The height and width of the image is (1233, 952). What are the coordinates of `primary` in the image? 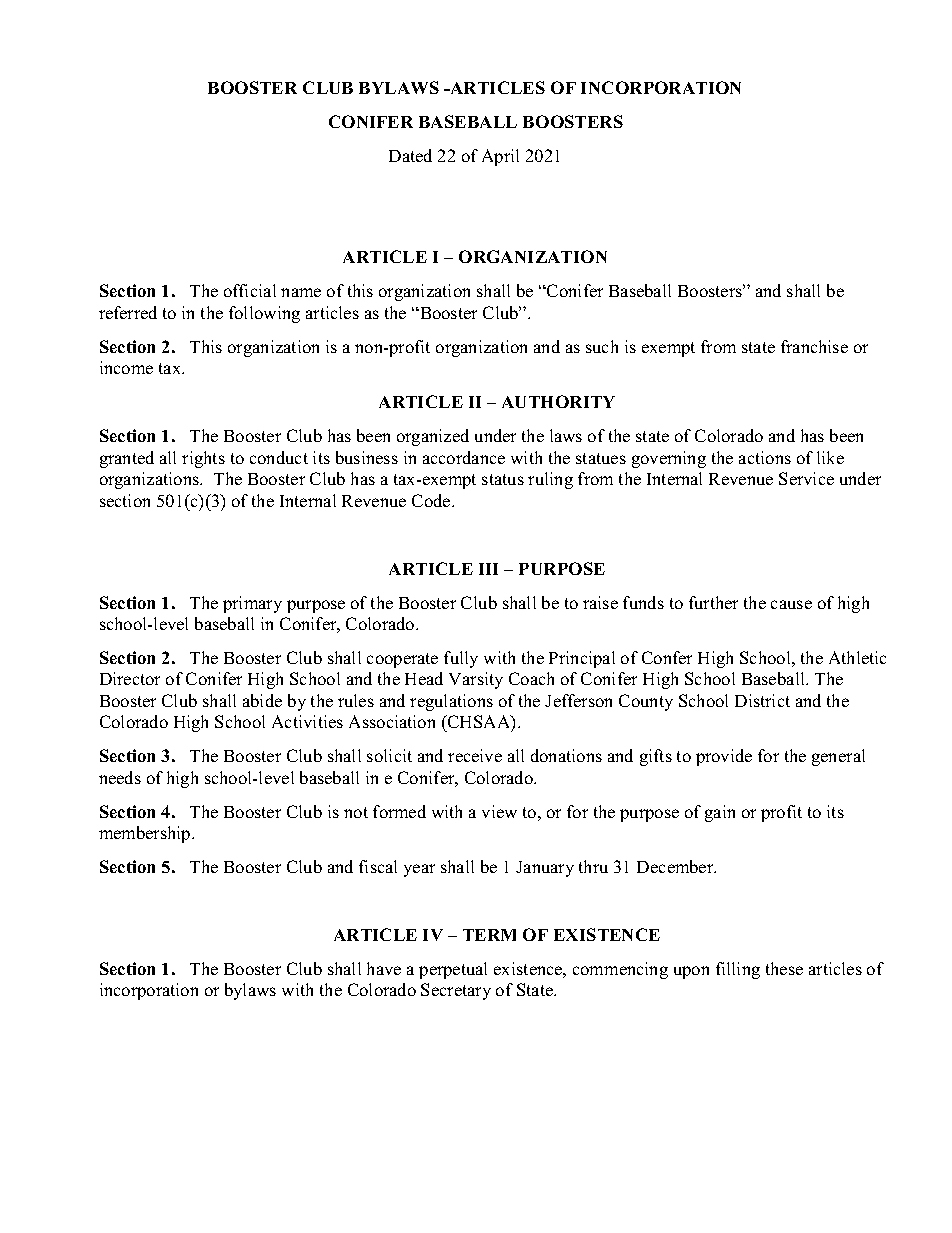 It's located at (252, 604).
